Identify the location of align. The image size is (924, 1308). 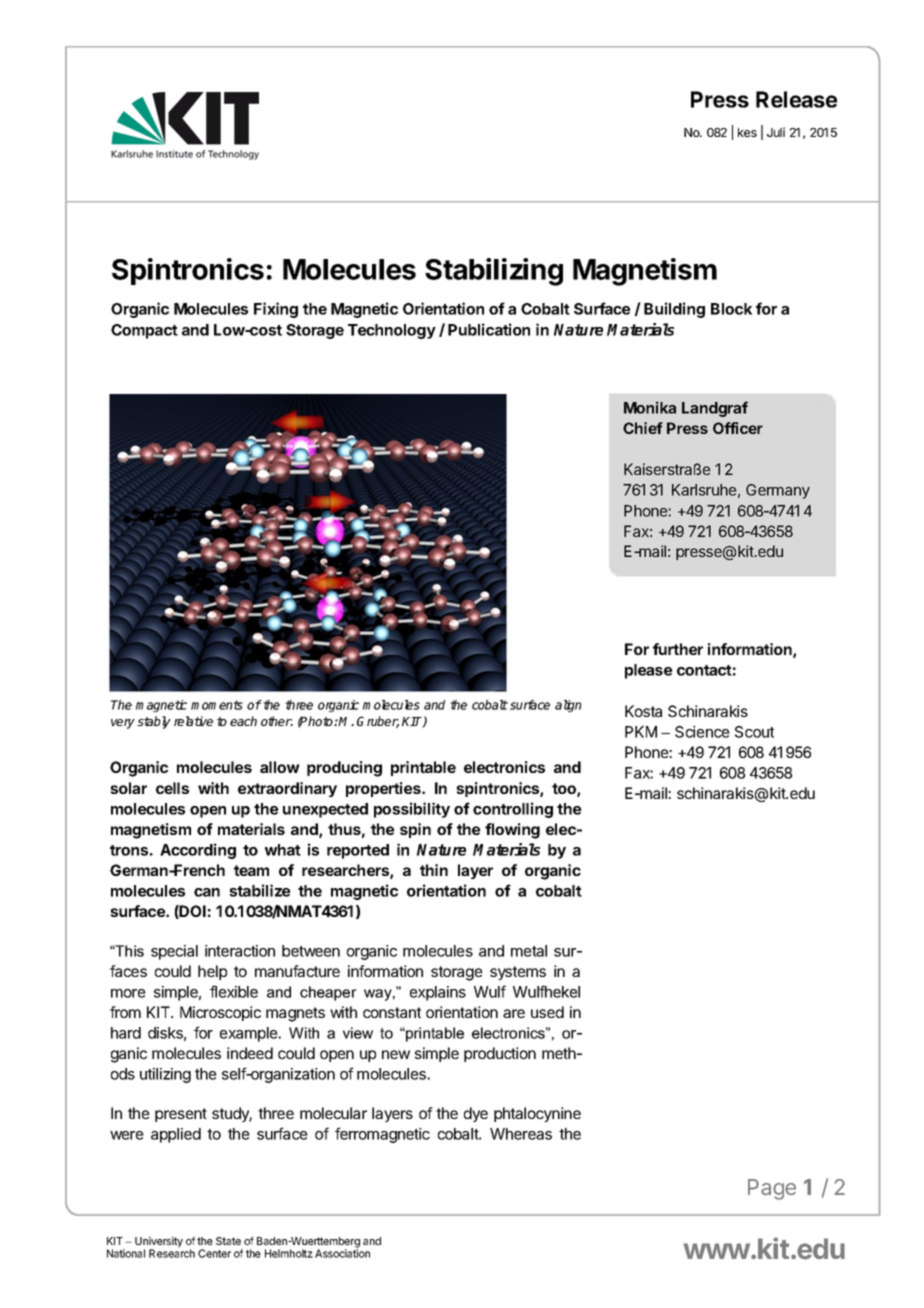
(568, 706).
